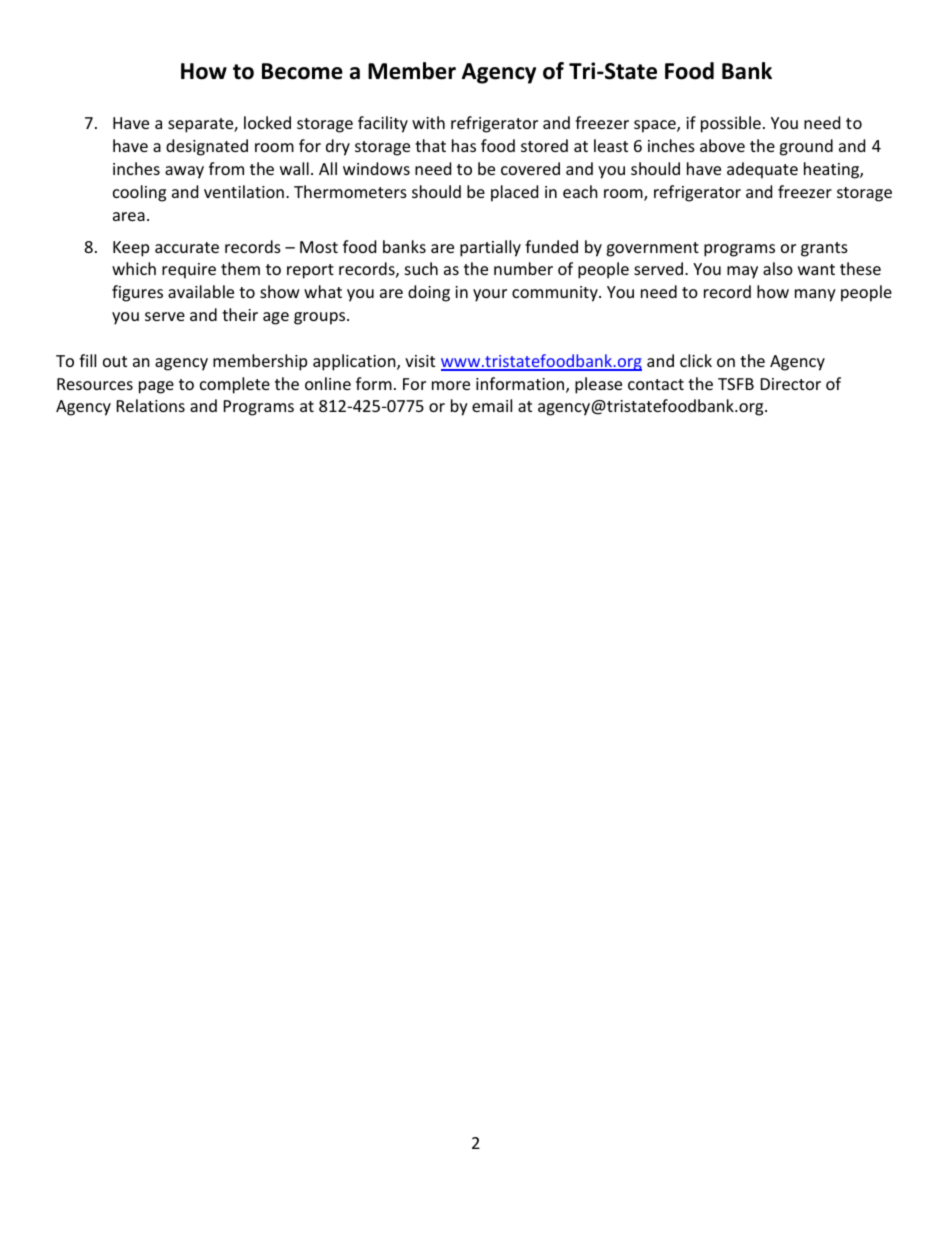 Image resolution: width=952 pixels, height=1233 pixels. Describe the element at coordinates (156, 387) in the page. I see `page` at that location.
